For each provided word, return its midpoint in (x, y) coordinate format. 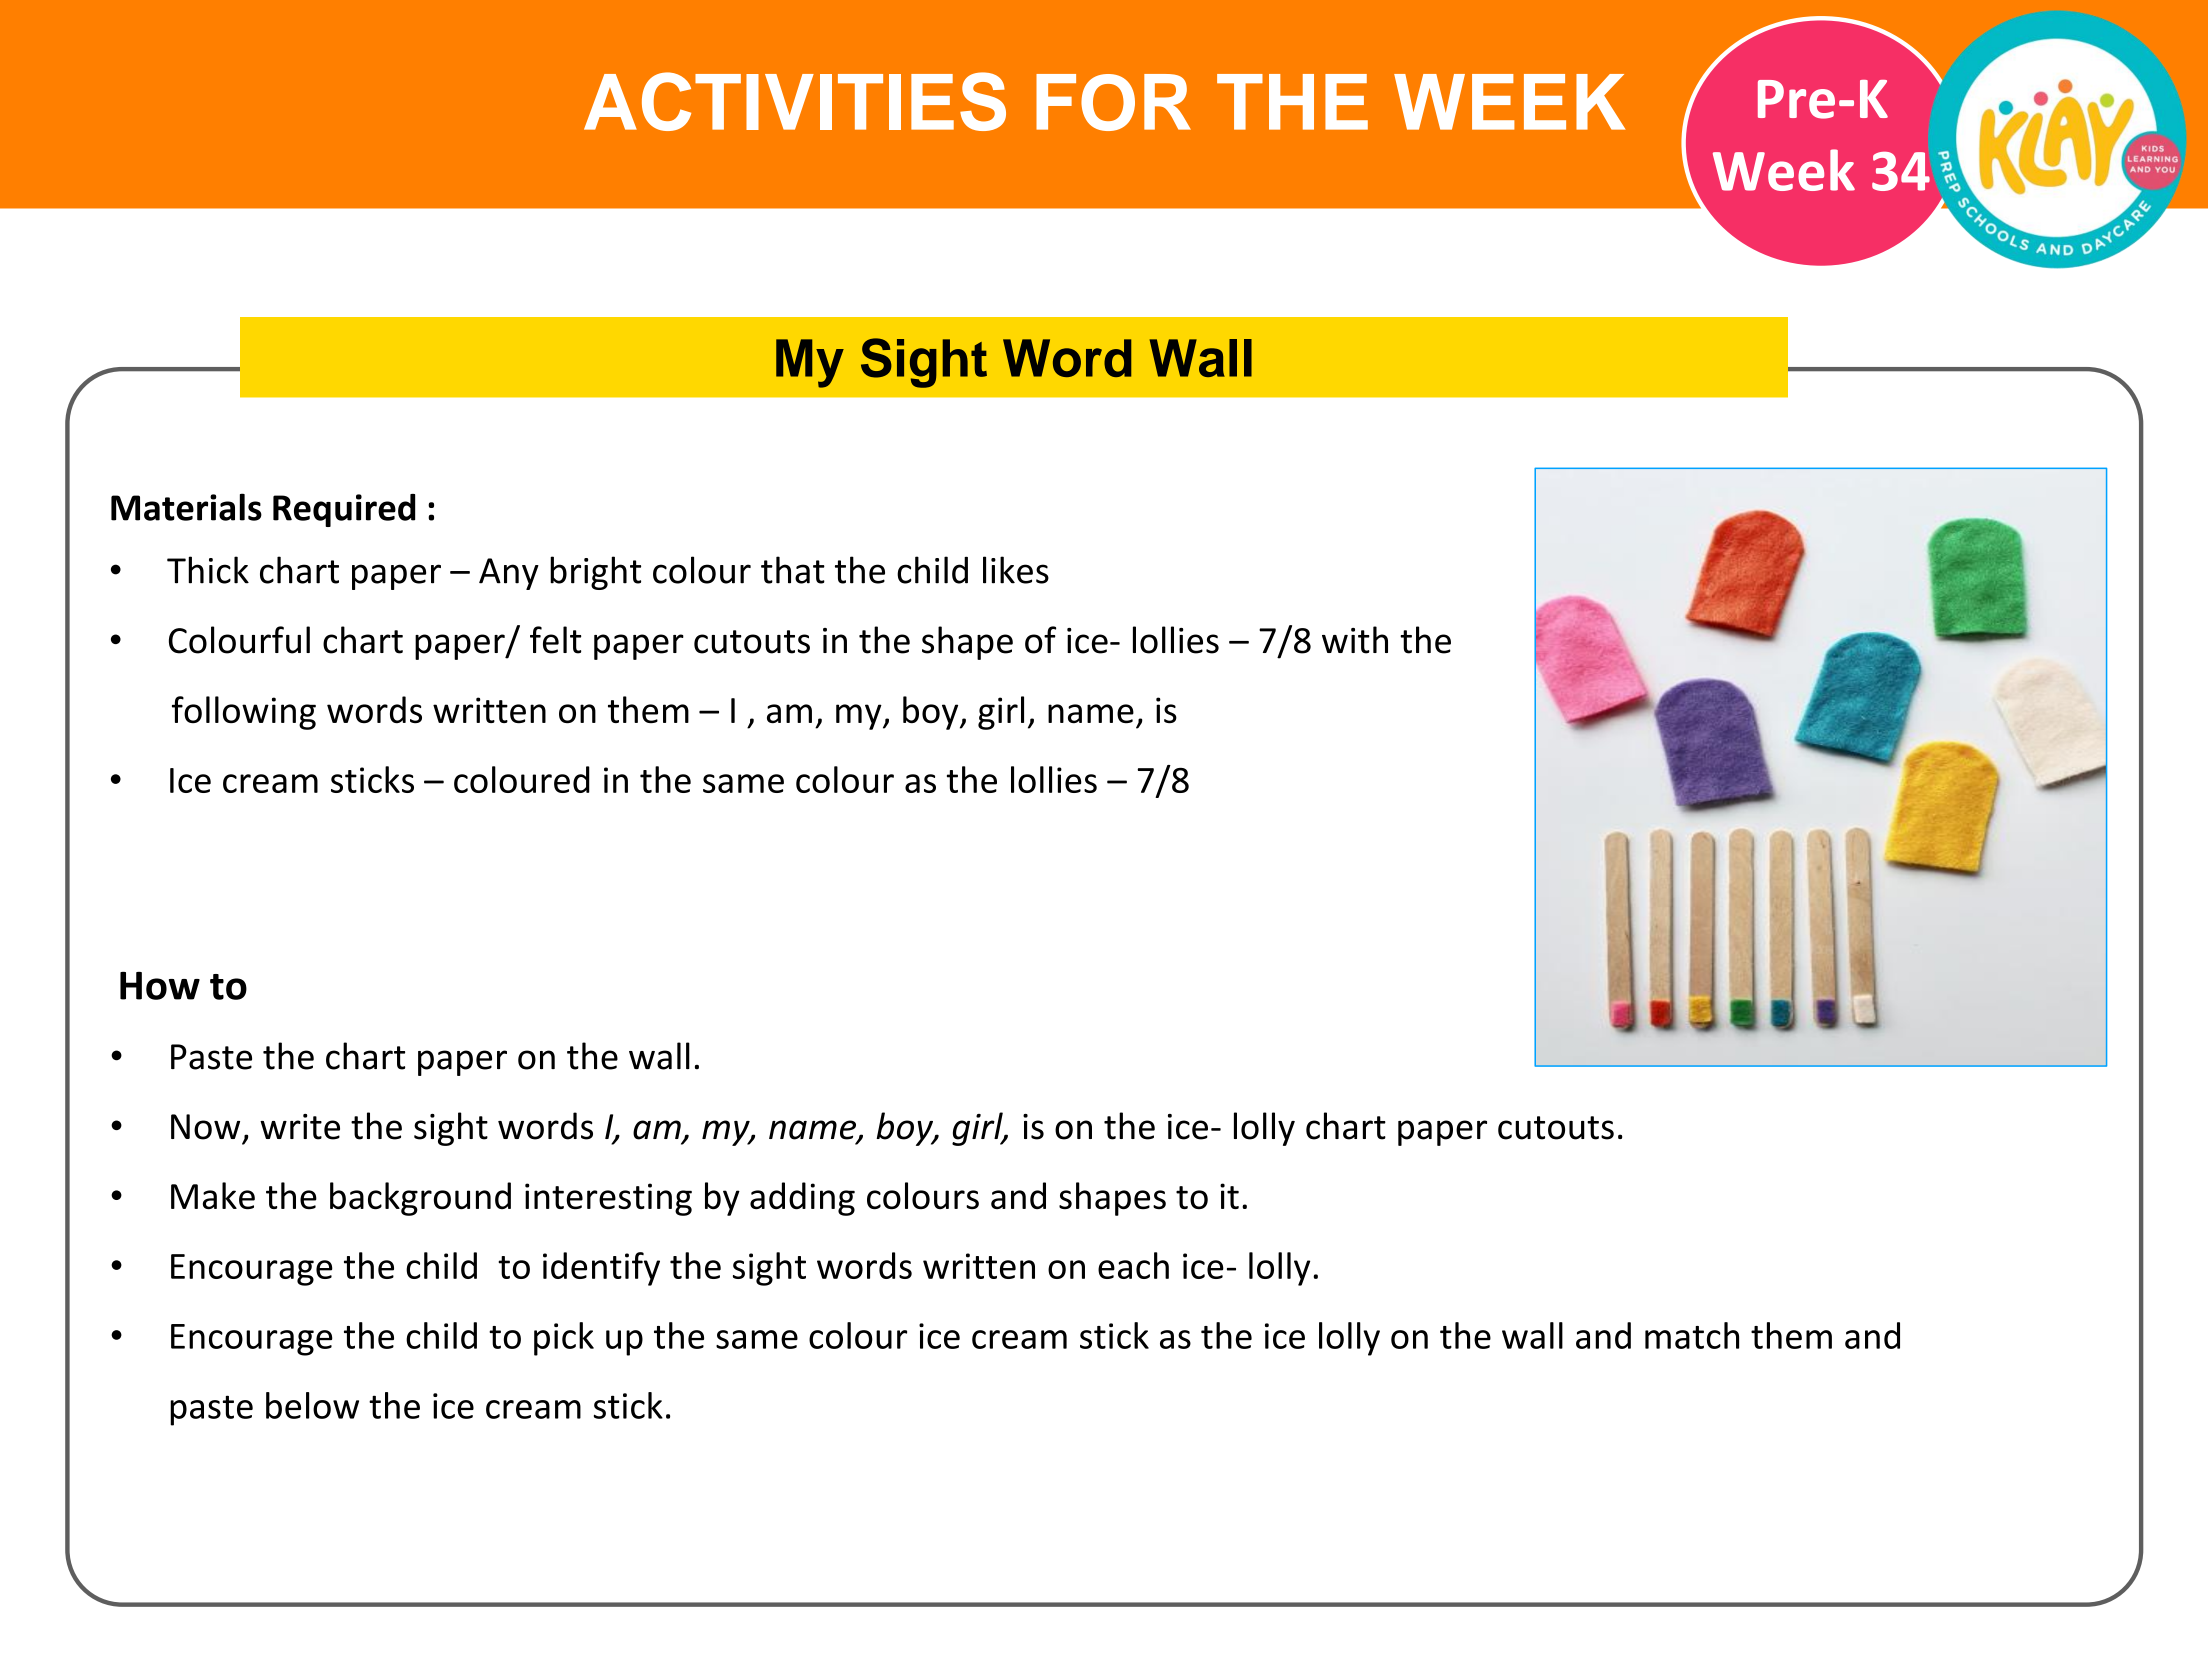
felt (555, 640)
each (1133, 1265)
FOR (1113, 102)
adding (802, 1199)
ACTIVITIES (795, 101)
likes (1016, 570)
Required (344, 510)
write (300, 1127)
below (312, 1405)
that (793, 570)
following (244, 713)
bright (595, 573)
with (1355, 640)
